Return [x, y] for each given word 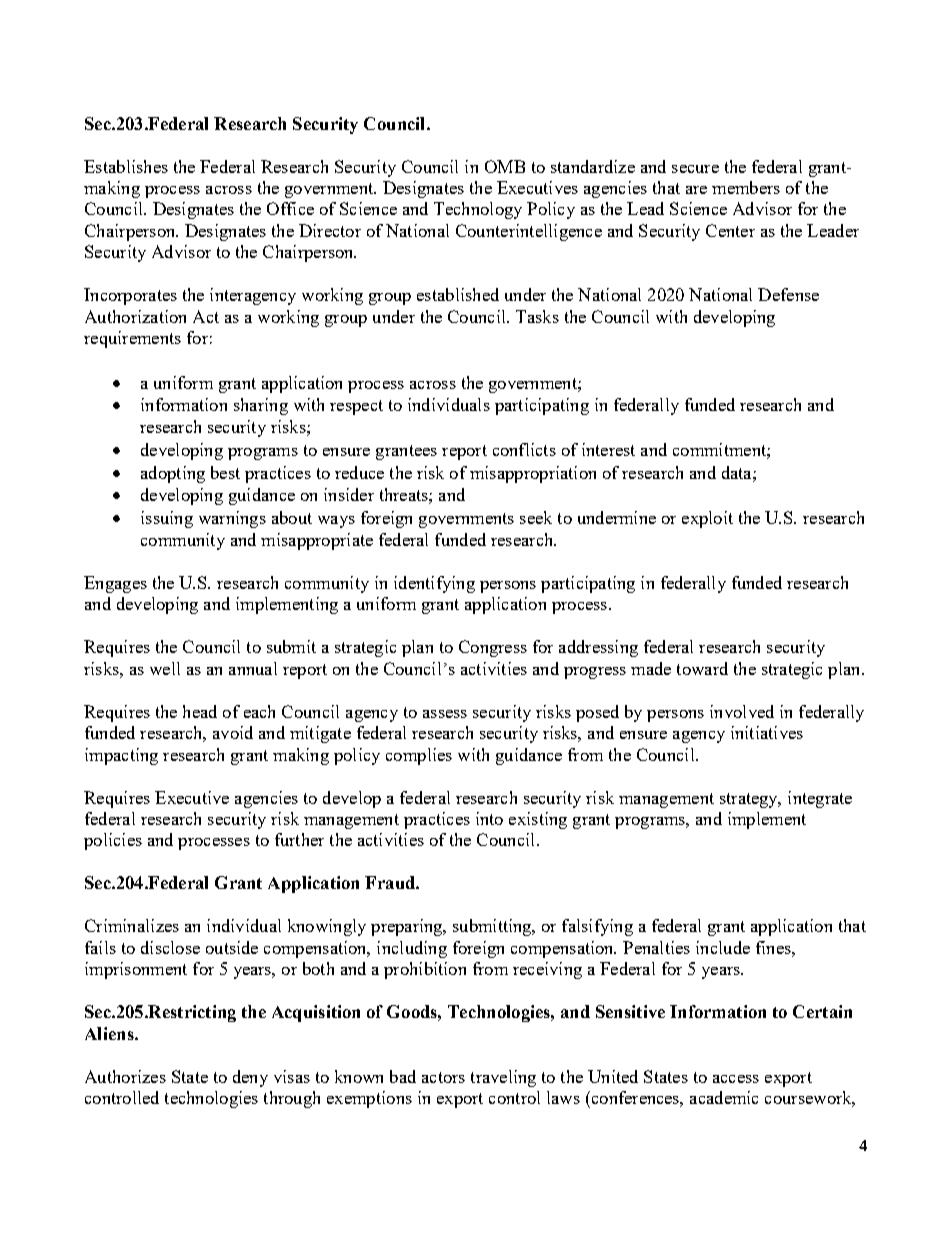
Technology [478, 210]
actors [443, 1077]
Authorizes [125, 1076]
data [738, 472]
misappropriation [533, 474]
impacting [121, 756]
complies [419, 756]
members [746, 187]
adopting [173, 474]
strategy [750, 800]
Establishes [126, 166]
